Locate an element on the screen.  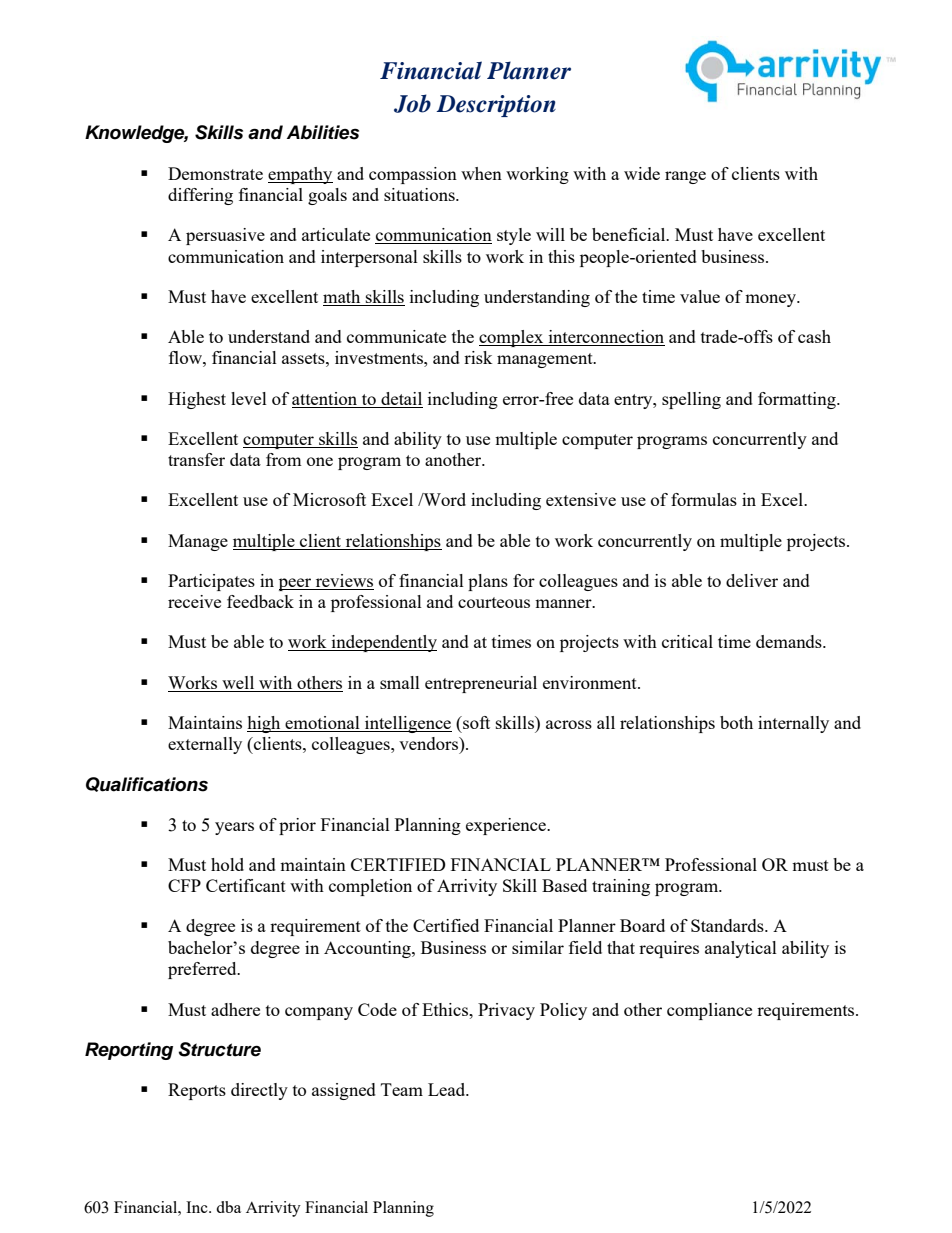
courteous is located at coordinates (494, 602).
